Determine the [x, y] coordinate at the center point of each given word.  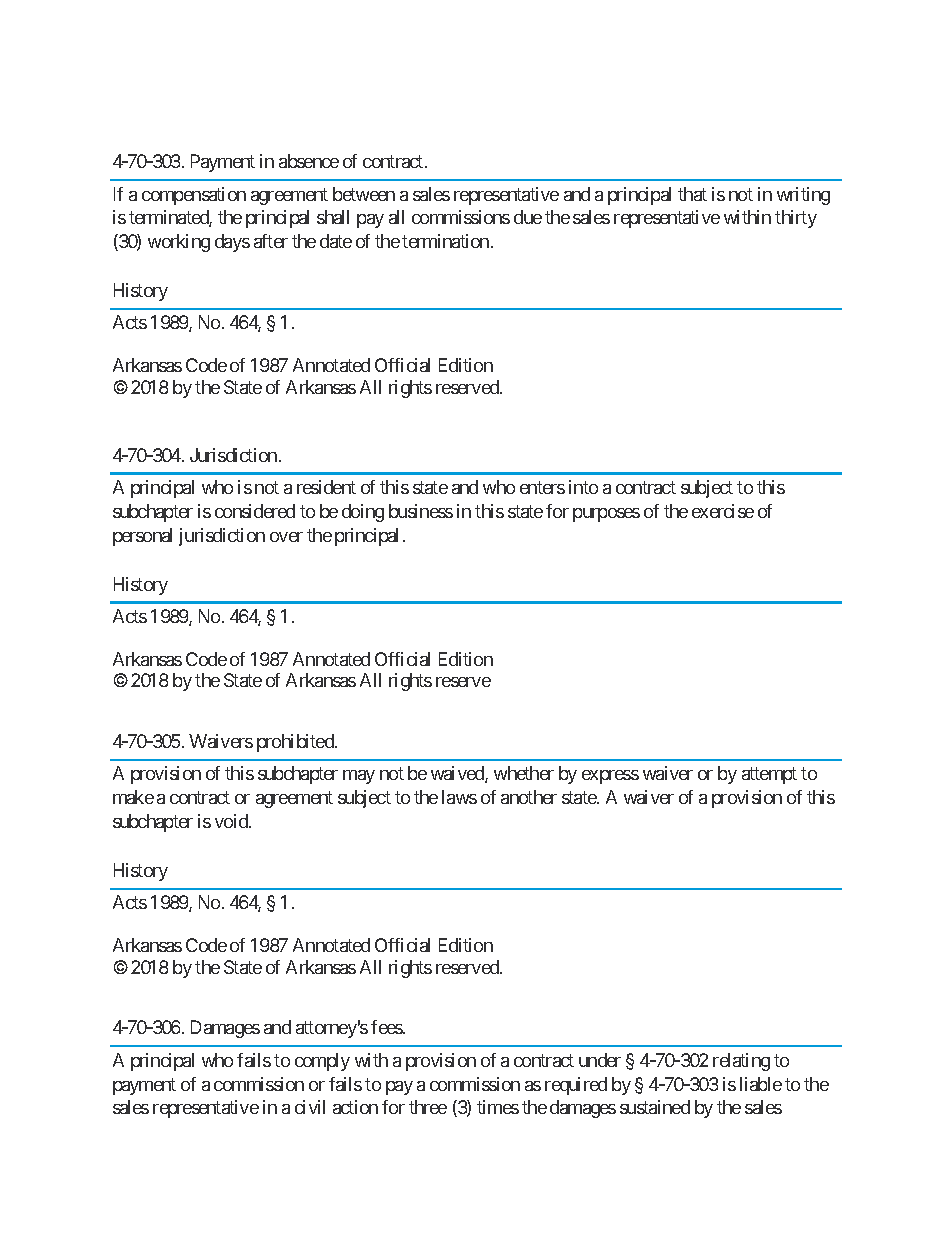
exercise [723, 511]
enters [542, 487]
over [286, 537]
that [692, 194]
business [421, 511]
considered [255, 511]
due [528, 217]
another [529, 797]
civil [310, 1107]
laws [459, 797]
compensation [194, 196]
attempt [769, 776]
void [232, 821]
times [498, 1107]
